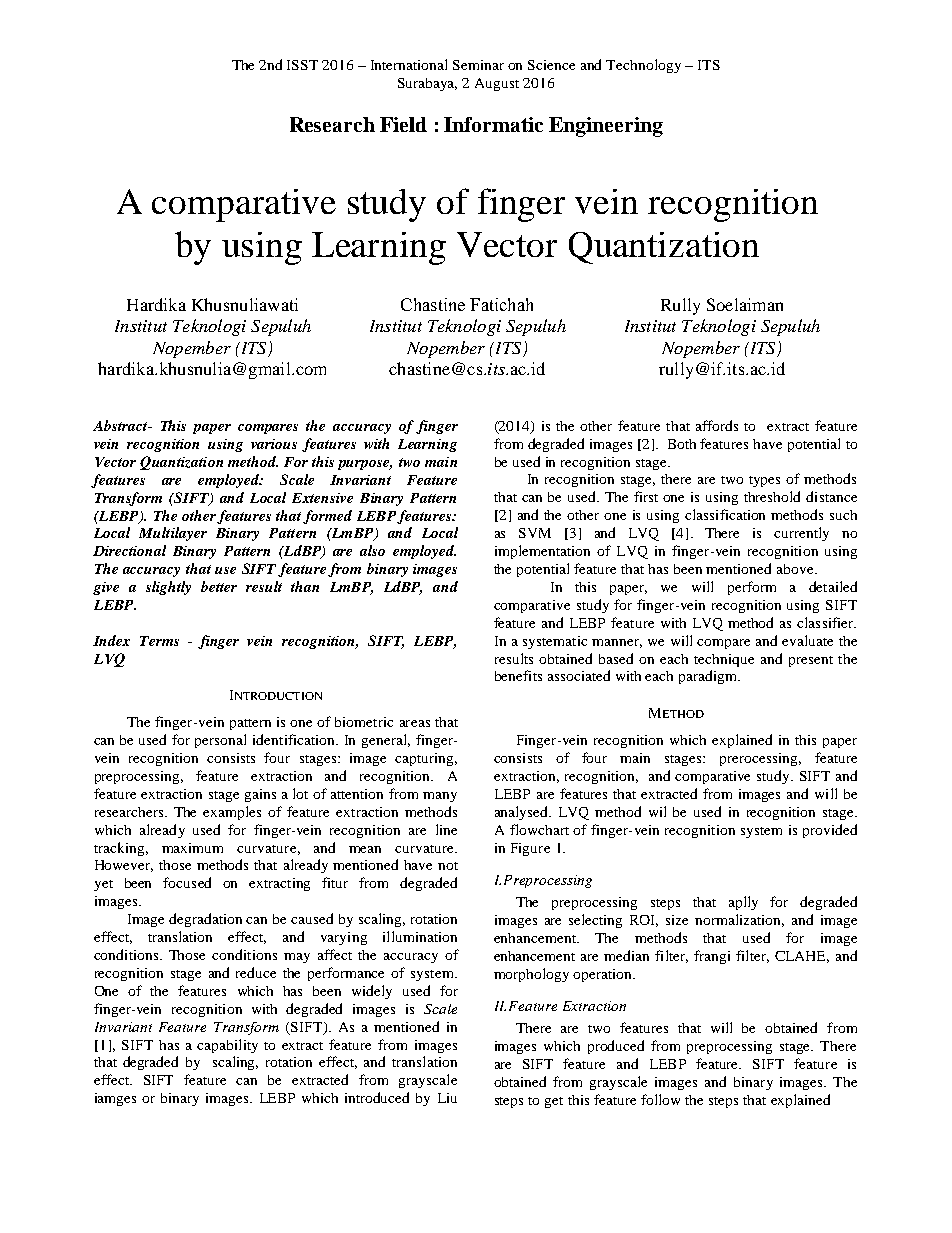  Describe the element at coordinates (302, 65) in the screenshot. I see `ISST` at that location.
